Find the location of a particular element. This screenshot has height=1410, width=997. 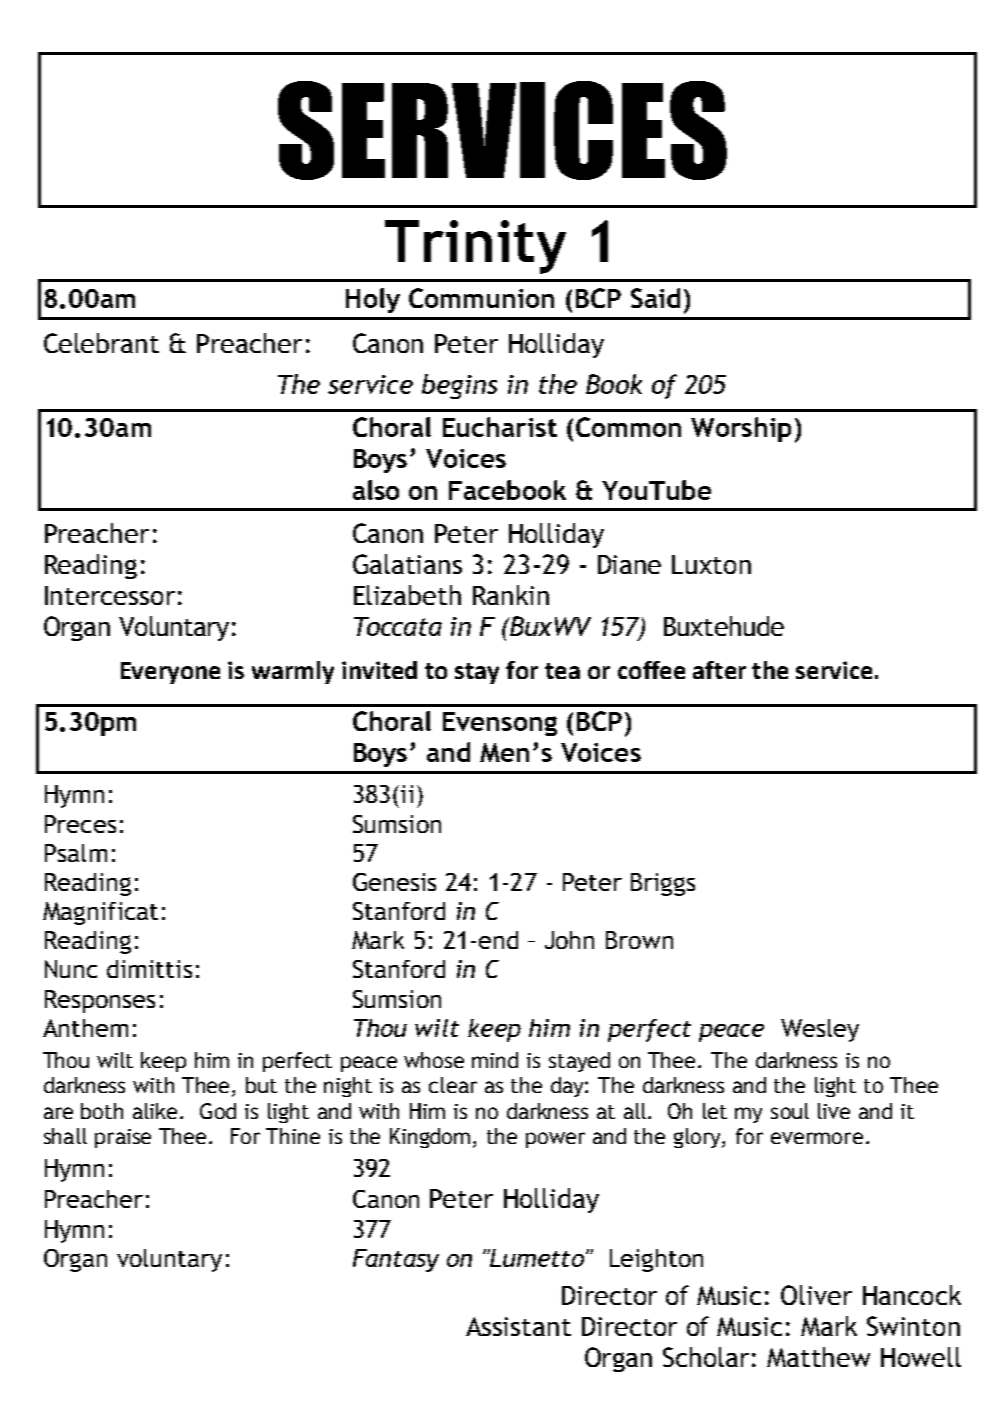

Assistant is located at coordinates (518, 1326).
